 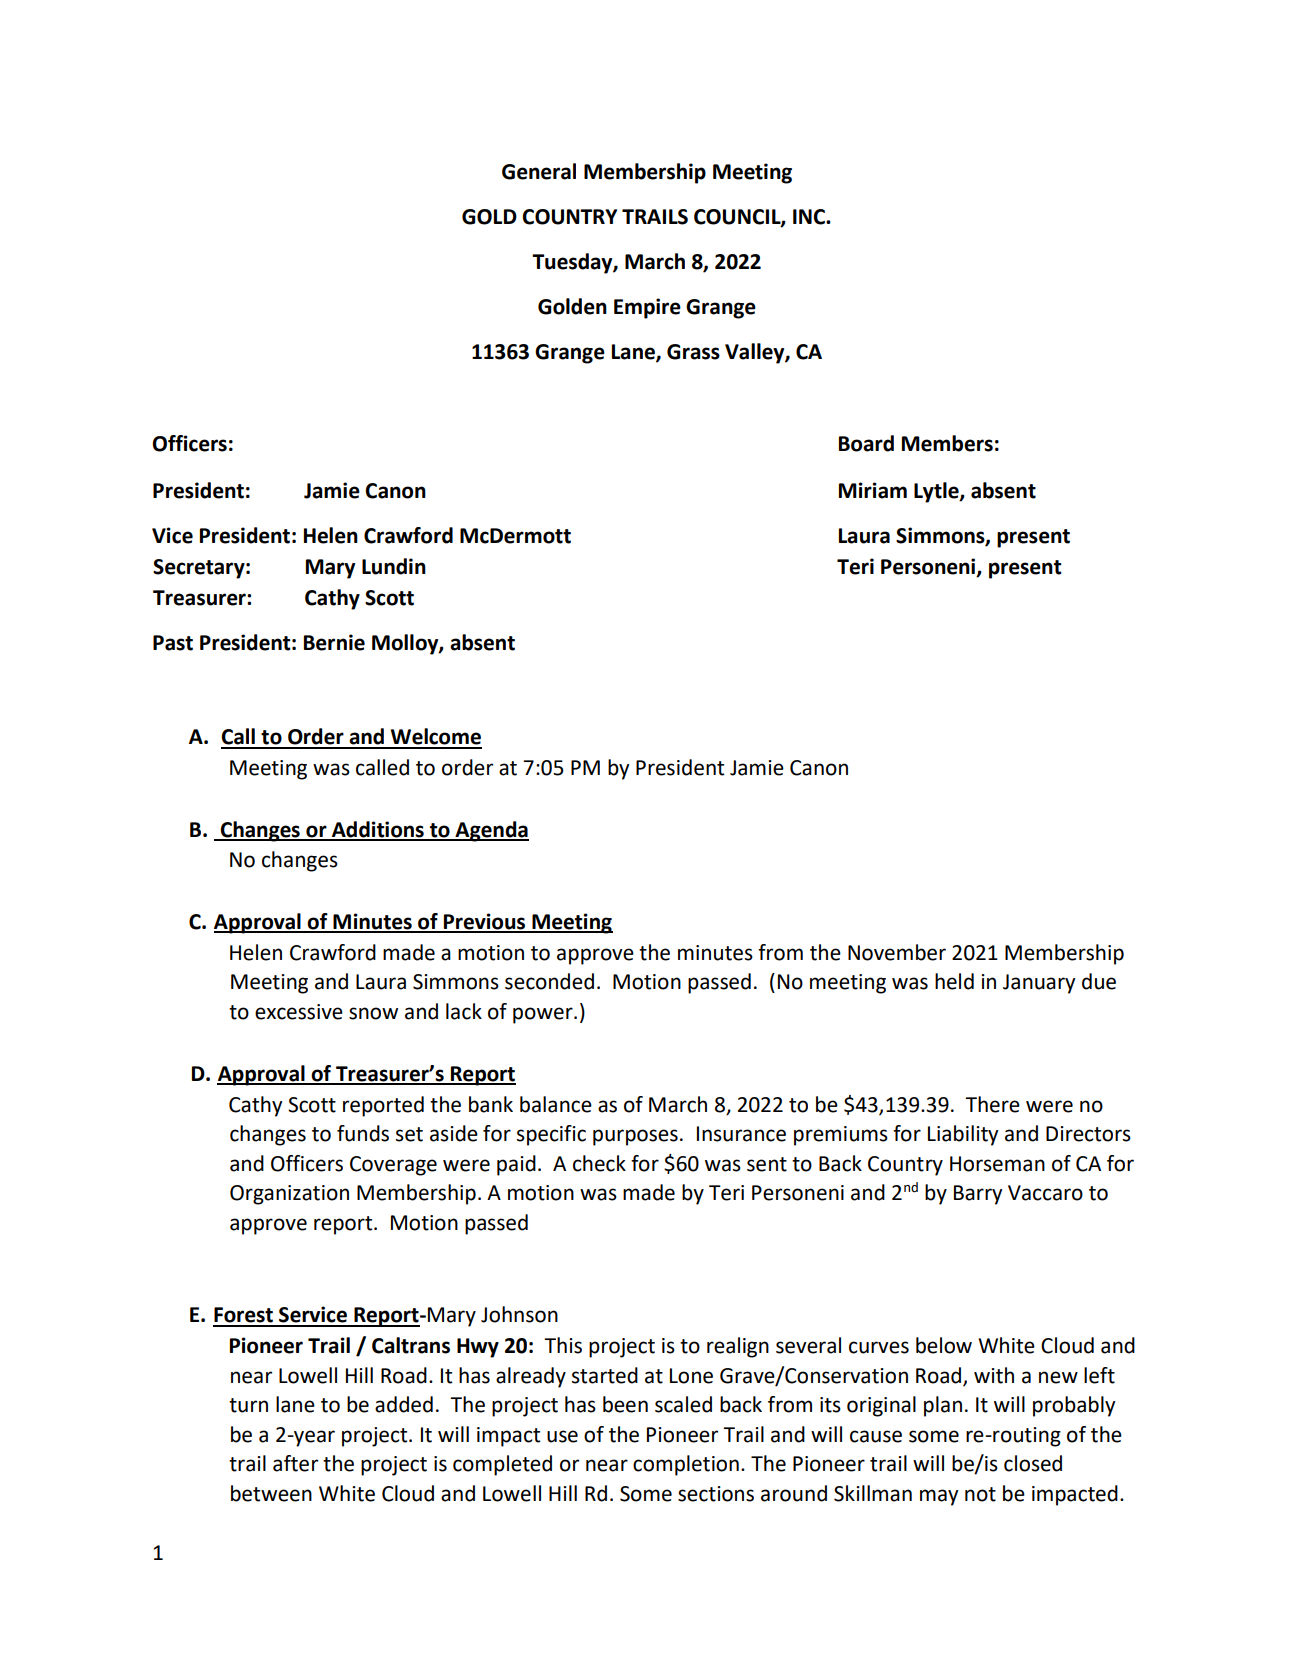 I want to click on Empire, so click(x=647, y=308).
